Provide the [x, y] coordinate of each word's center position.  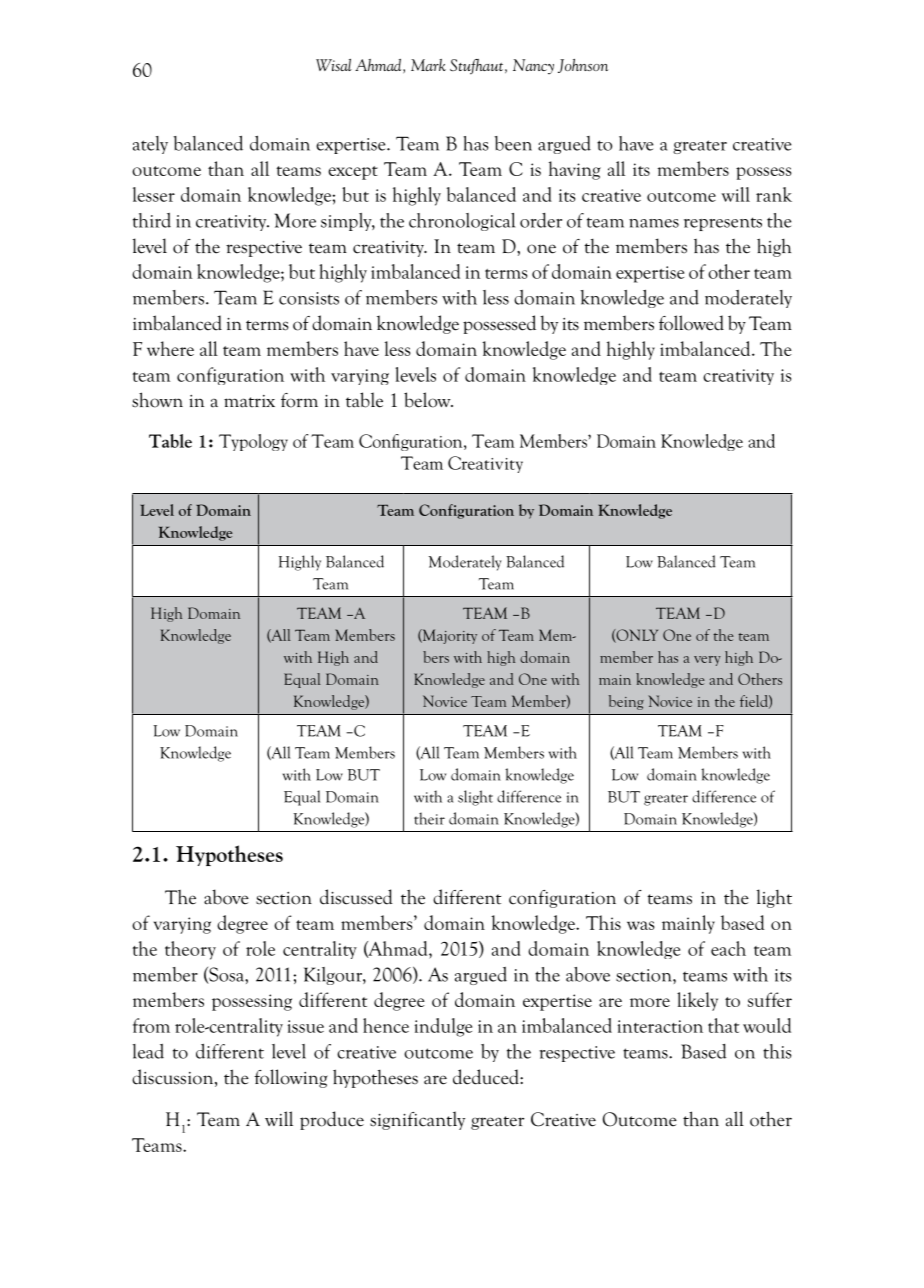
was [641, 925]
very [707, 661]
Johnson [583, 66]
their [429, 818]
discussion [174, 1078]
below [428, 400]
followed [691, 323]
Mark [428, 65]
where [170, 348]
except [353, 173]
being [626, 702]
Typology [253, 442]
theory [190, 950]
